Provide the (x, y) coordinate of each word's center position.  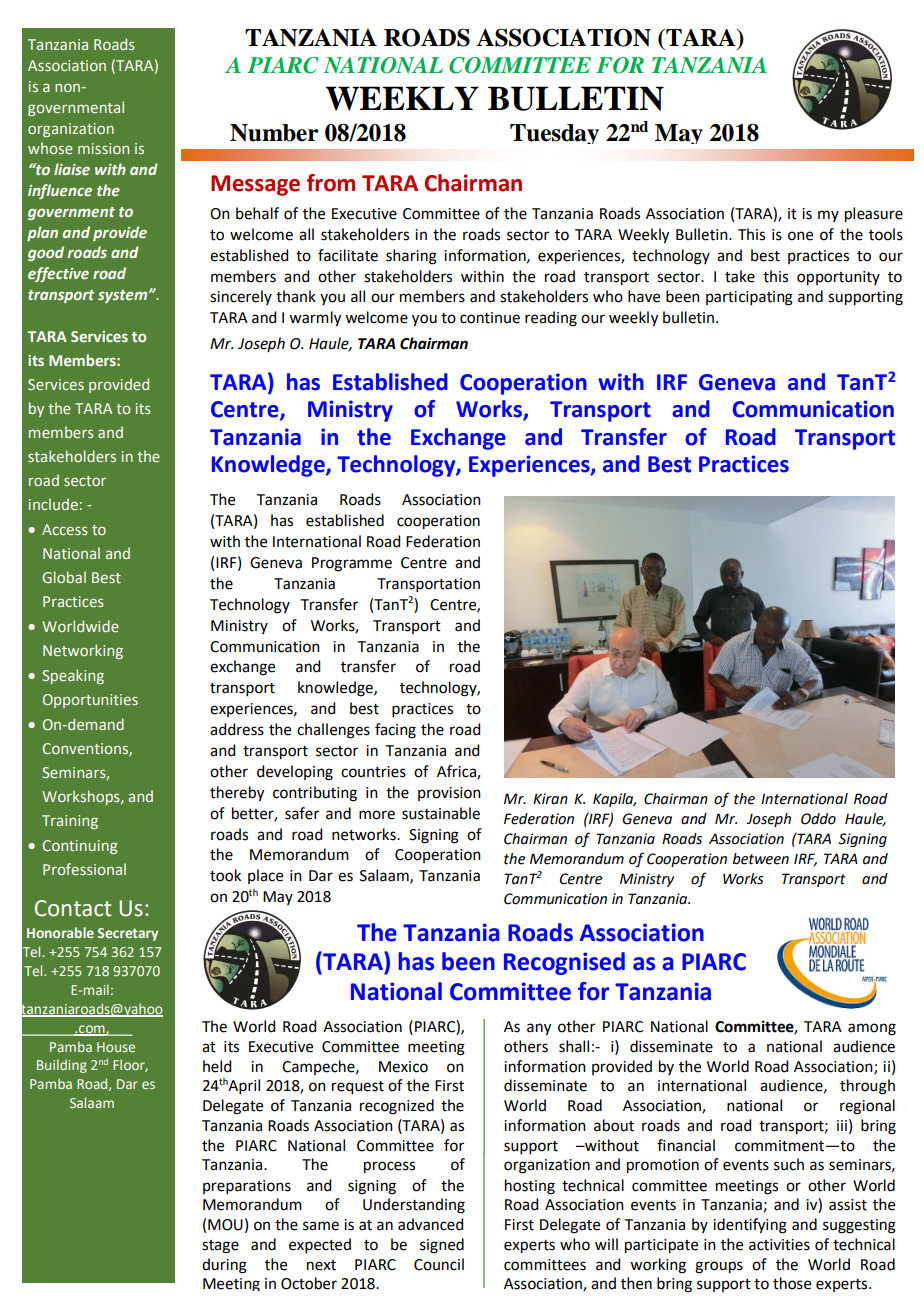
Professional (84, 869)
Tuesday (554, 134)
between (760, 859)
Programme (352, 564)
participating (749, 298)
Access (65, 529)
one (800, 236)
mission (103, 148)
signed (442, 1246)
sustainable (441, 813)
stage (220, 1247)
